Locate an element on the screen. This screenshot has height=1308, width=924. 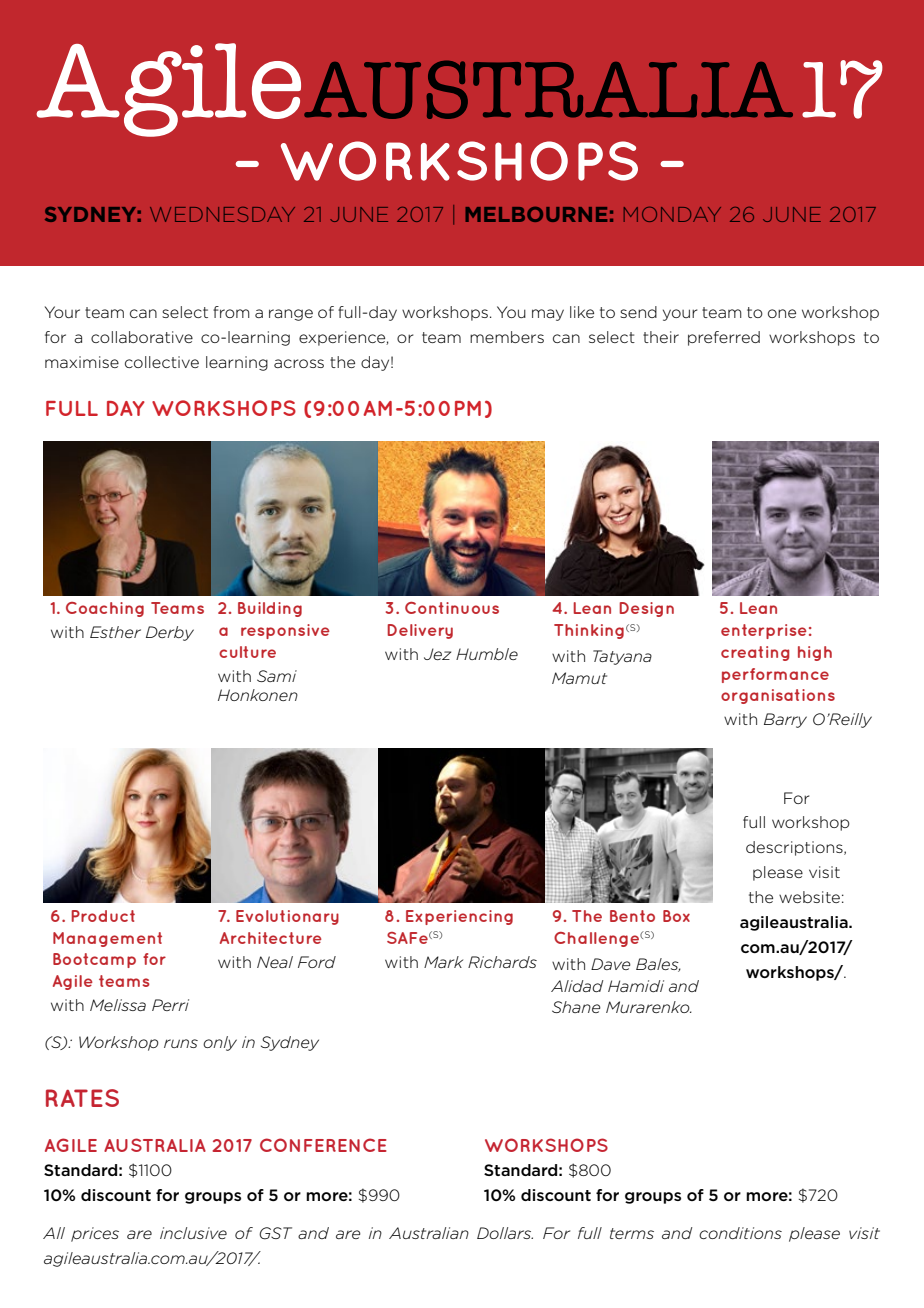
Design is located at coordinates (646, 609).
